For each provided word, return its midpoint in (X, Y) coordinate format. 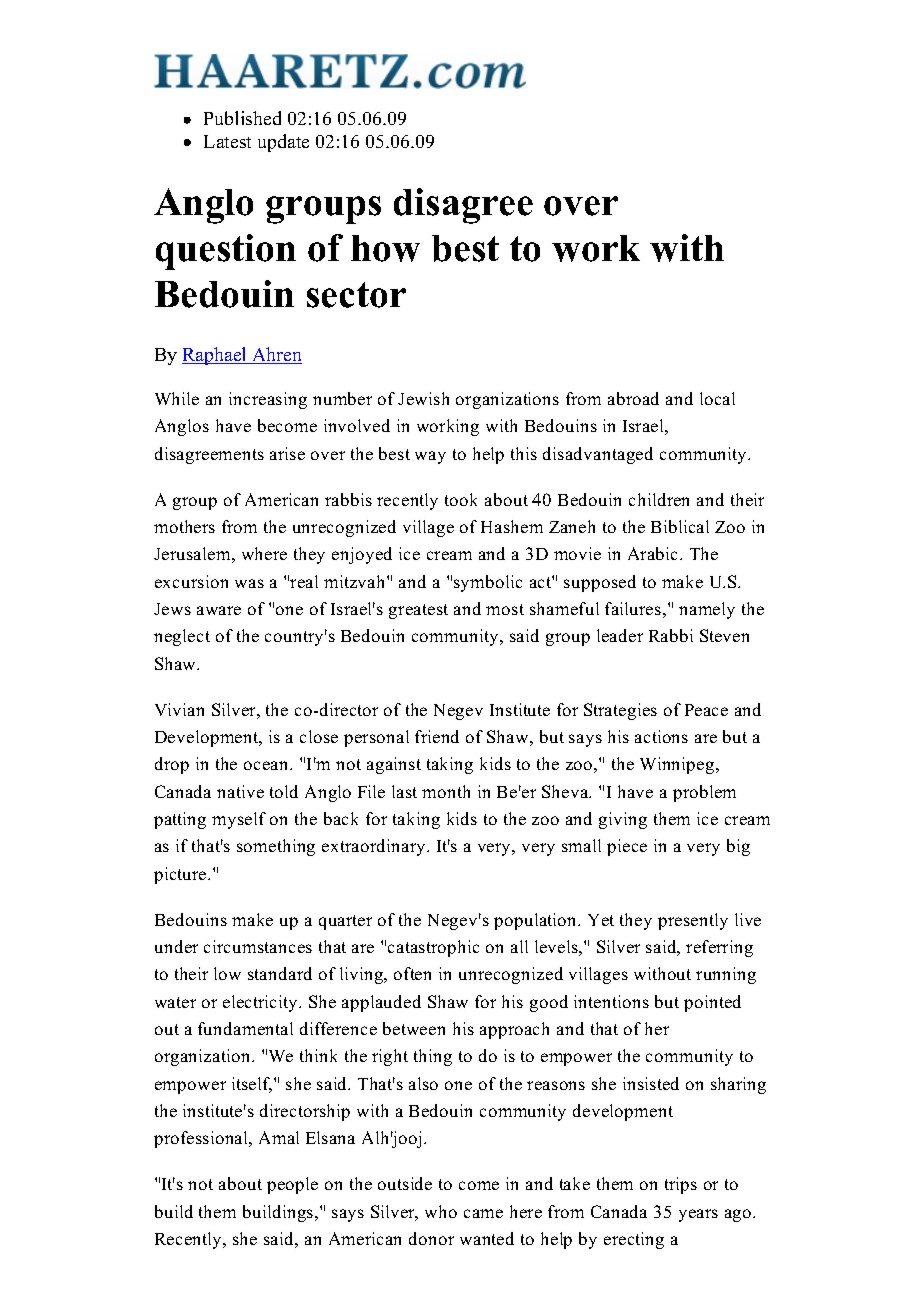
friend (437, 736)
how (385, 248)
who (441, 1211)
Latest (227, 141)
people (292, 1185)
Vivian (179, 709)
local (717, 398)
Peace (706, 710)
